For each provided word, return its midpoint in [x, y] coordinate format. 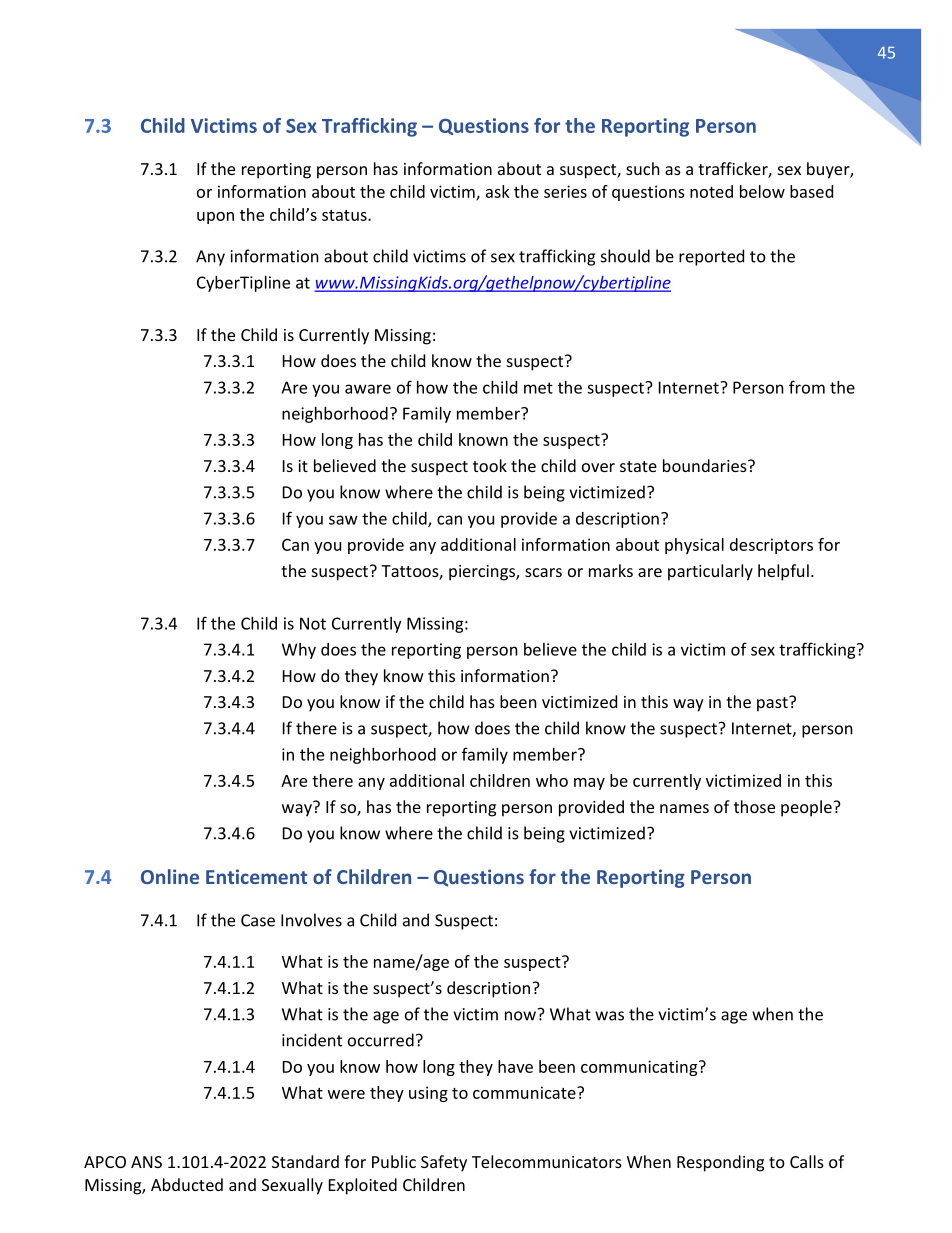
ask [498, 191]
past [773, 704]
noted [711, 191]
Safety [444, 1163]
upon [215, 218]
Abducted [187, 1184]
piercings [483, 573]
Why [299, 651]
